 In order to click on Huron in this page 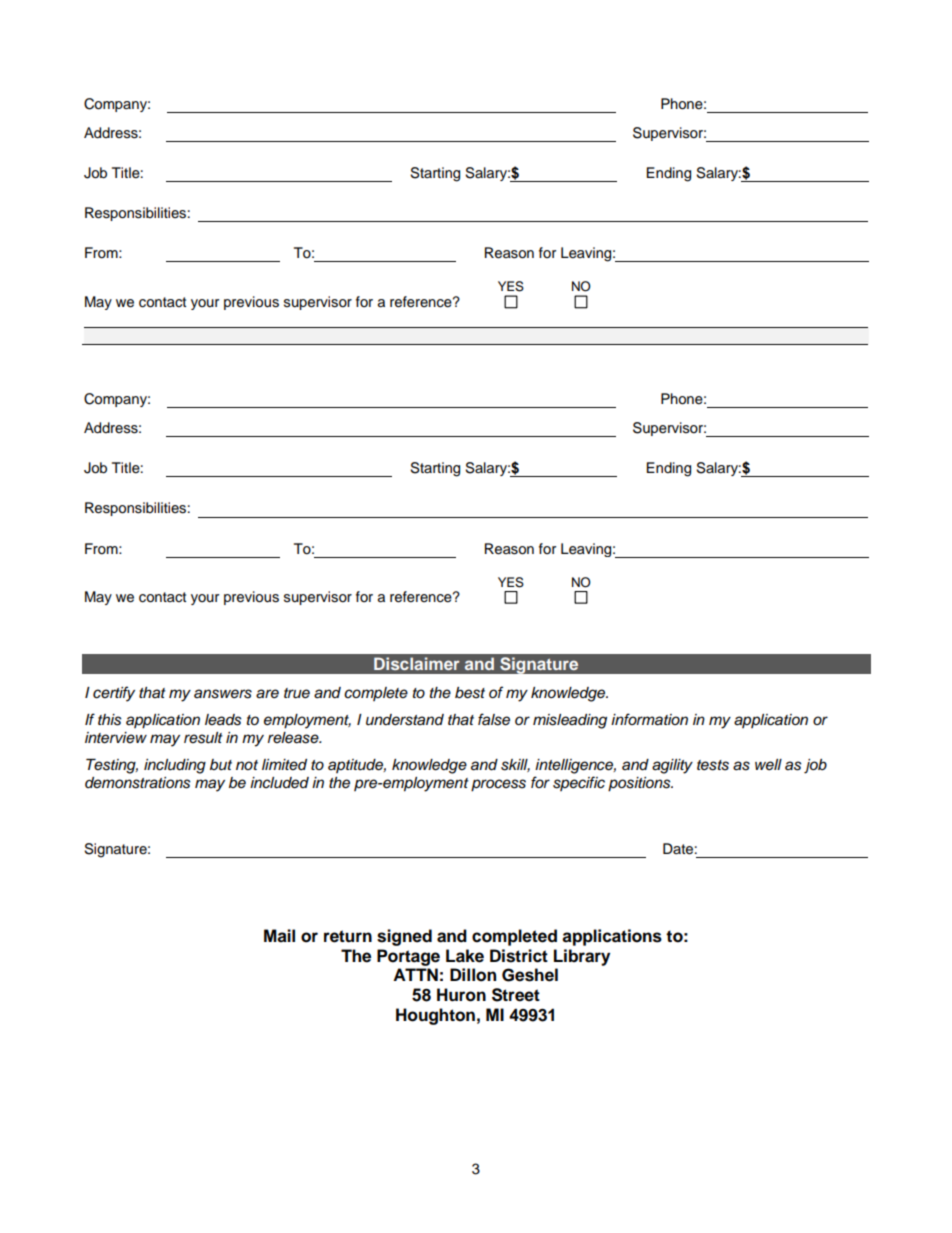, I will do `click(461, 995)`.
